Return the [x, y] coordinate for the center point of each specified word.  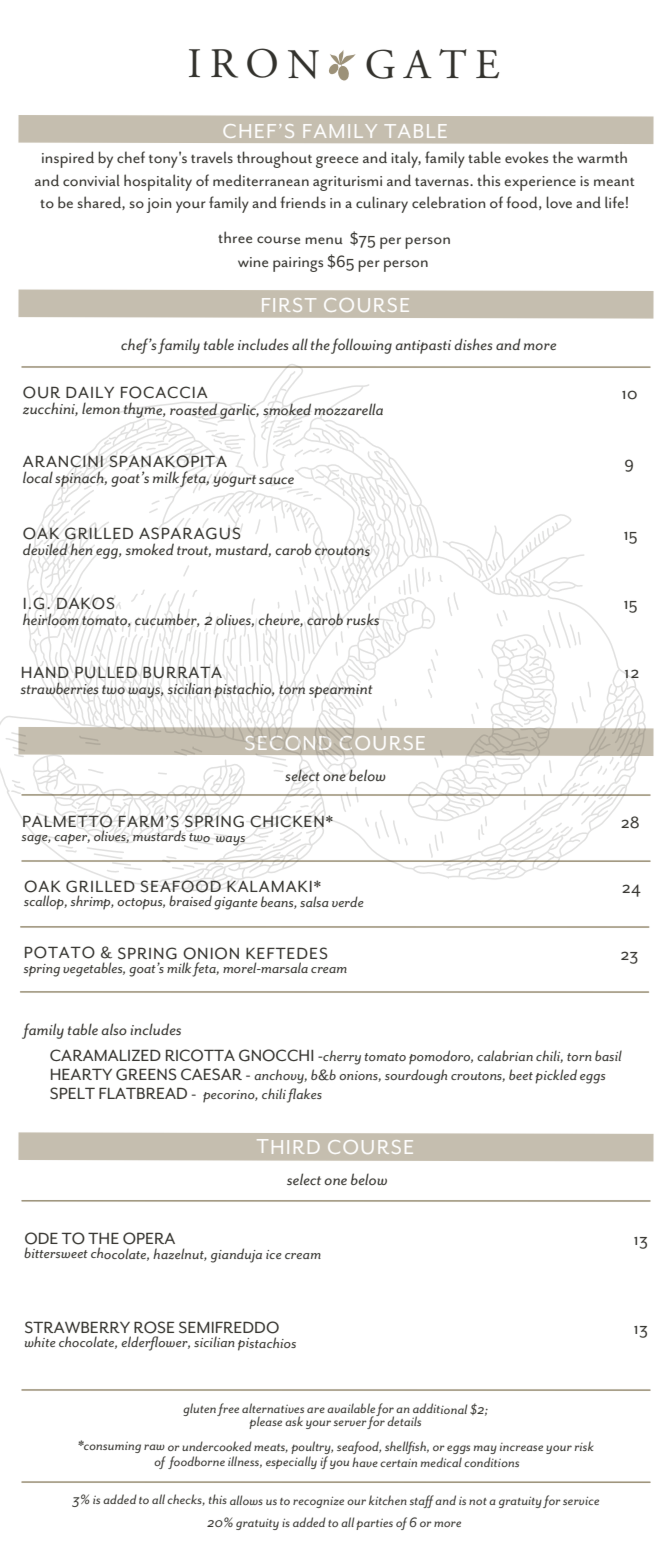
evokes [526, 157]
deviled [45, 549]
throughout [274, 159]
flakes [304, 1095]
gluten [199, 1409]
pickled [556, 1076]
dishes [473, 344]
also [114, 1029]
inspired [68, 159]
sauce [276, 481]
